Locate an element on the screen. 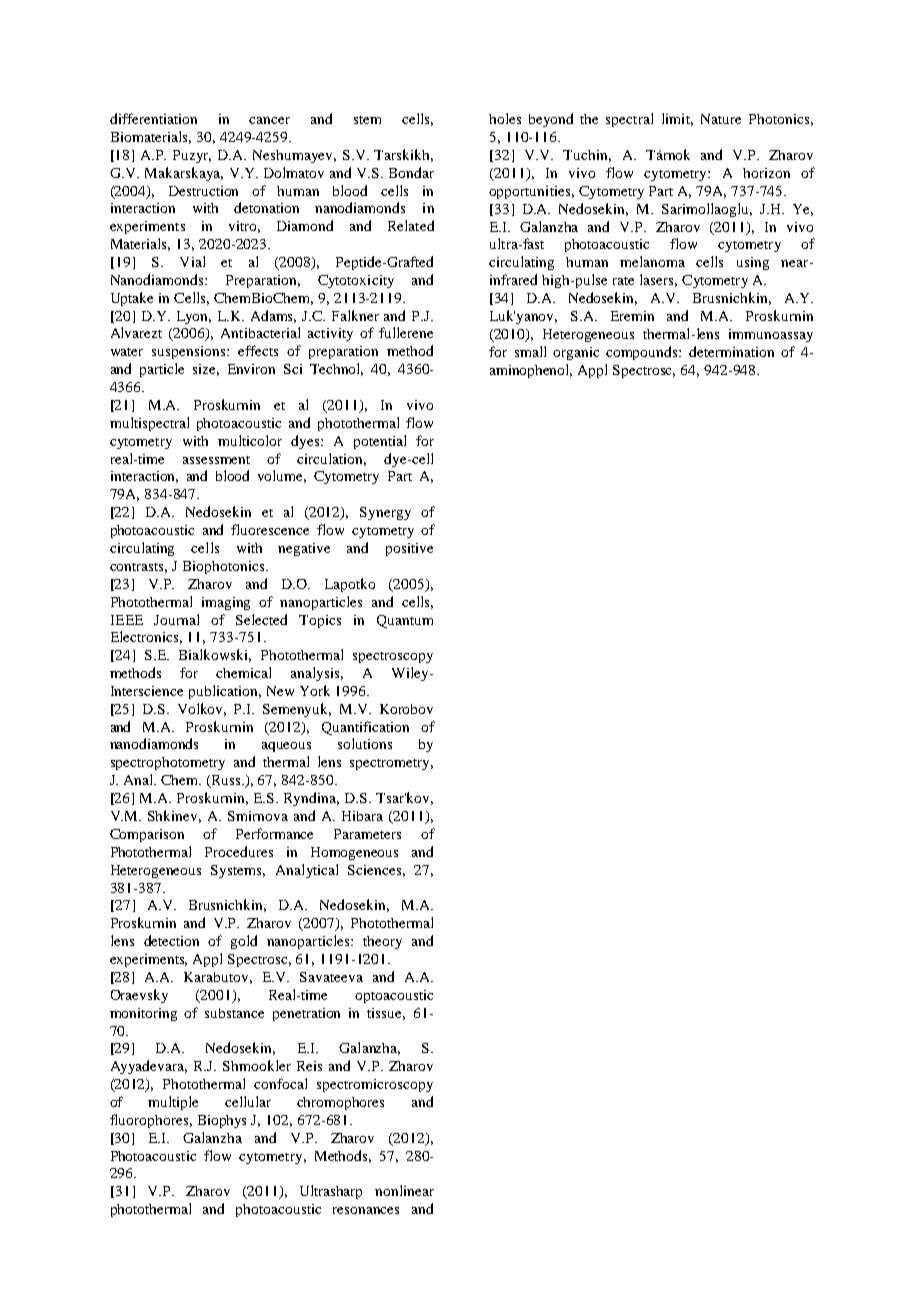 The height and width of the screenshot is (1308, 924). Quantum is located at coordinates (405, 621).
